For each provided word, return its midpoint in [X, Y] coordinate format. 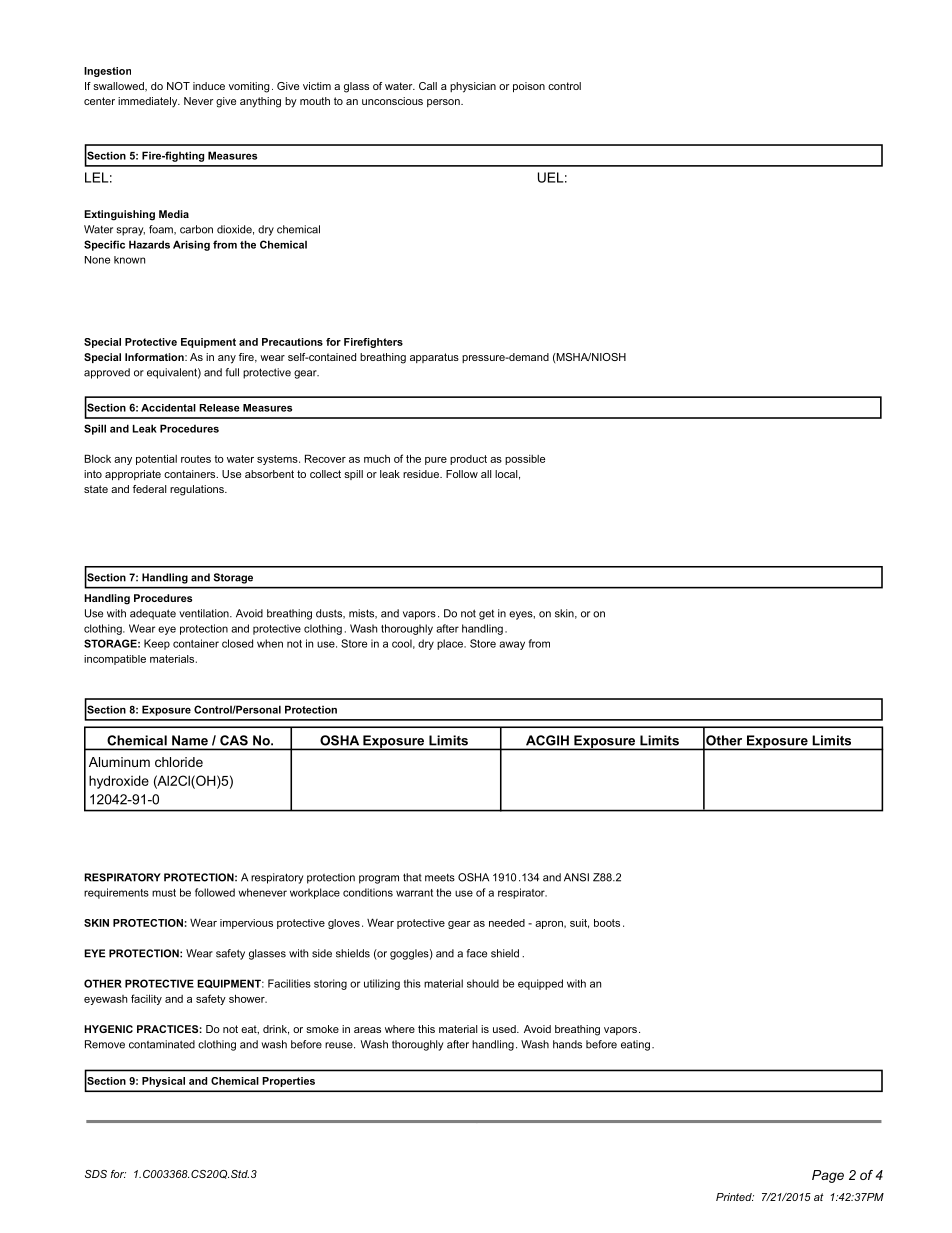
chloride [179, 762]
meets [440, 878]
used [505, 1029]
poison [529, 87]
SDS [96, 1174]
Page [828, 1176]
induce [209, 86]
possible [525, 460]
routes [196, 459]
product [468, 460]
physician [473, 87]
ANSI [576, 877]
